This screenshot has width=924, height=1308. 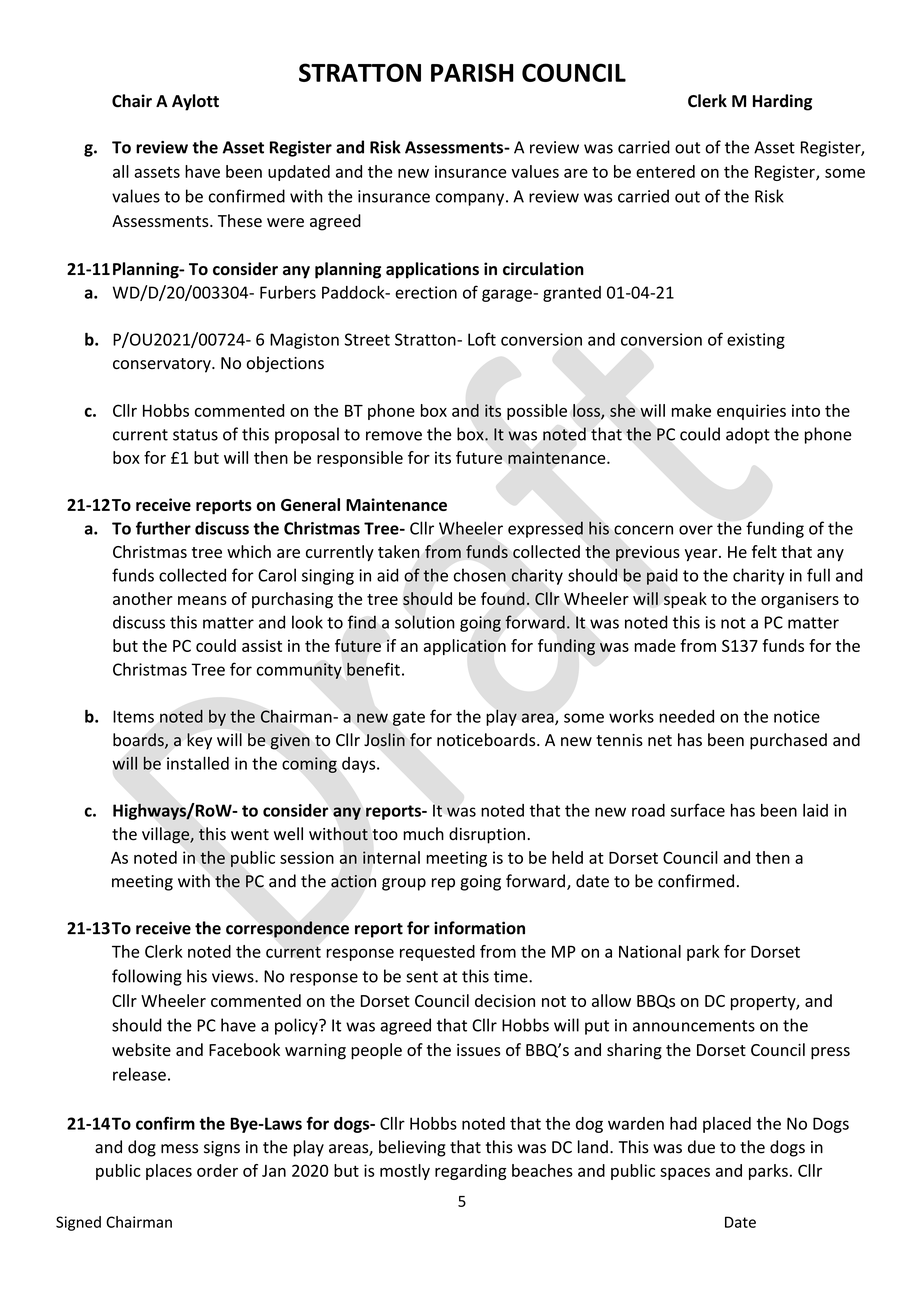 I want to click on remove, so click(x=394, y=436).
